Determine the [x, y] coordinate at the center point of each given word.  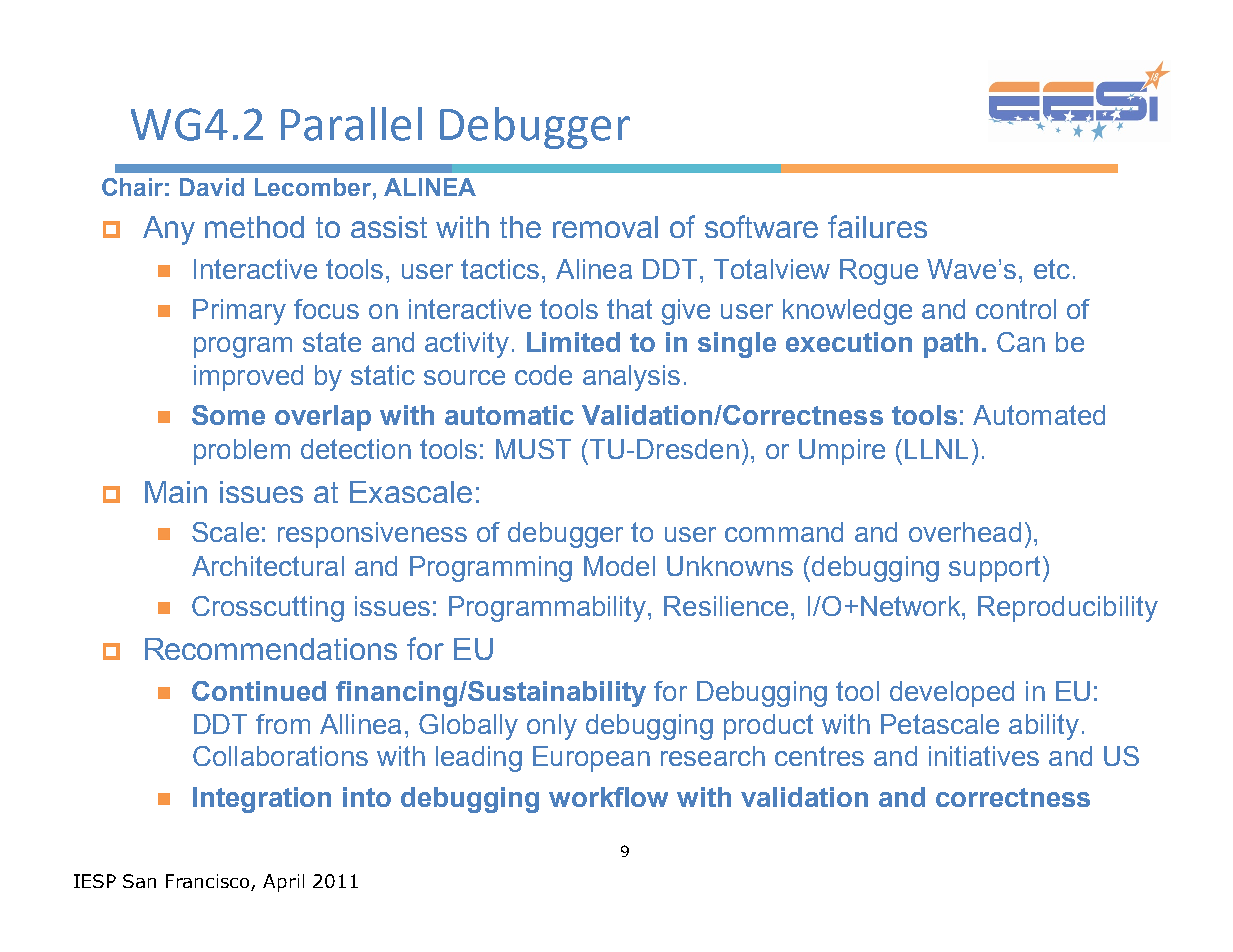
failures [877, 226]
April [283, 883]
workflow [608, 797]
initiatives [984, 756]
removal [605, 227]
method [254, 227]
